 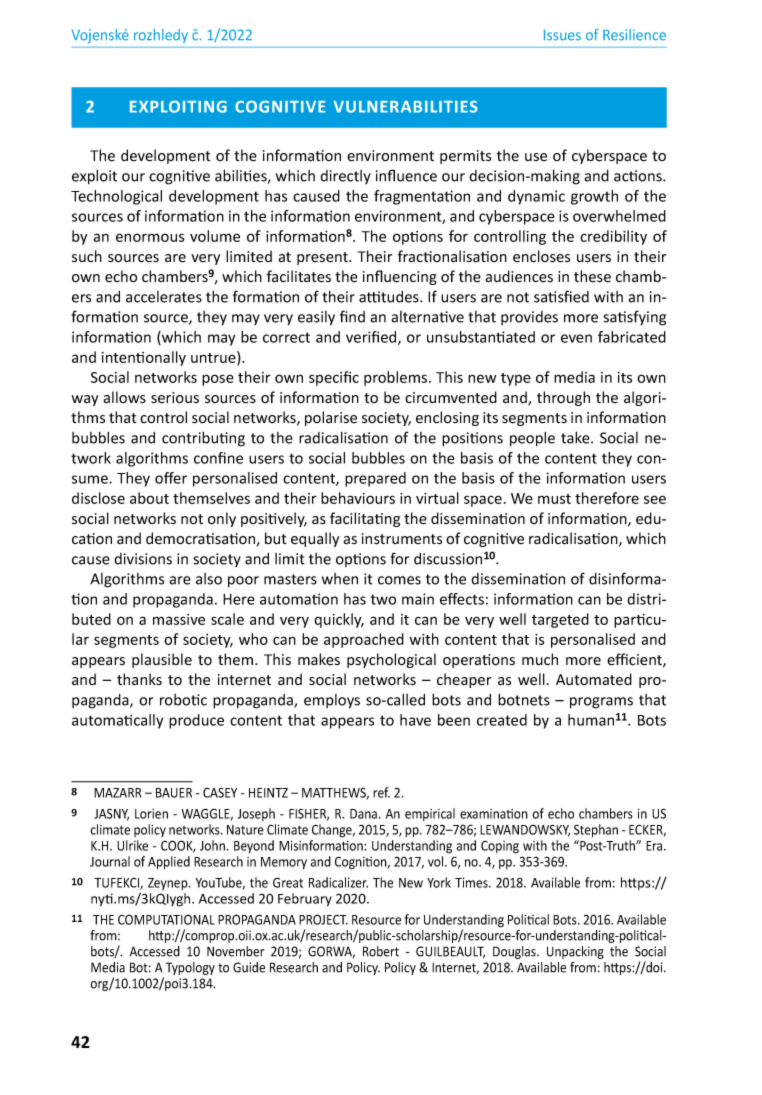 I want to click on directly, so click(x=345, y=177).
